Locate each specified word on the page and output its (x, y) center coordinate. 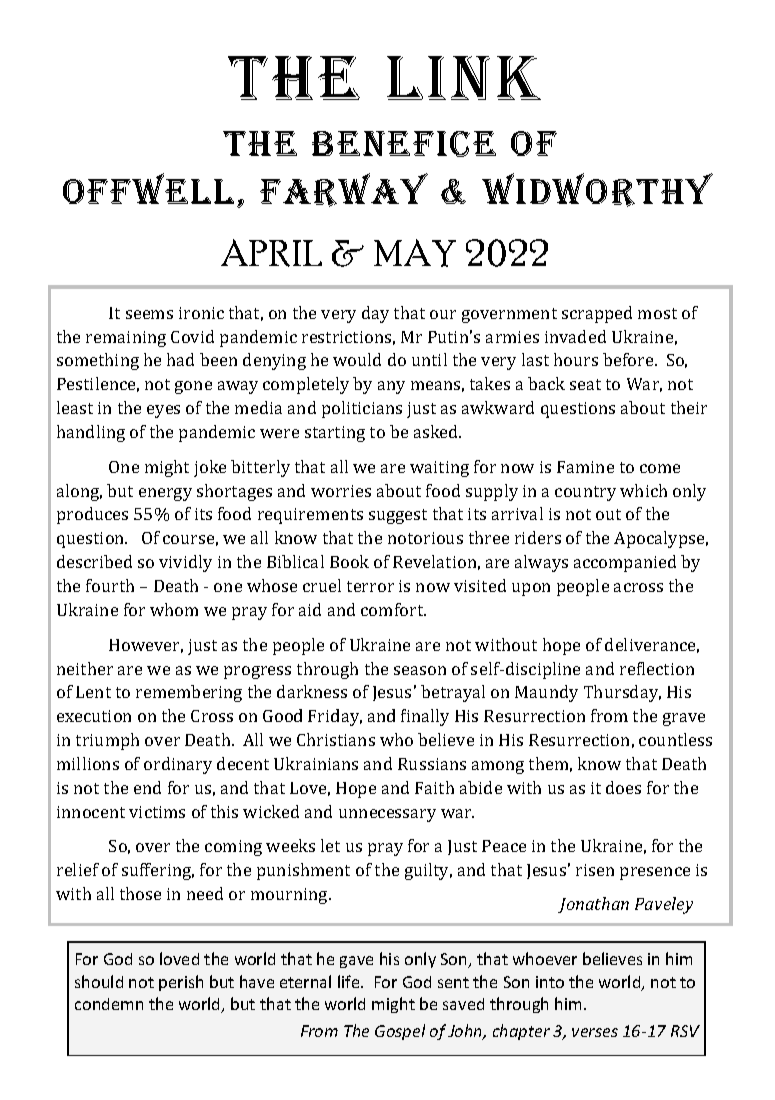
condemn (109, 1004)
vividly (185, 563)
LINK (464, 78)
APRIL (271, 253)
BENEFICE (404, 144)
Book (349, 561)
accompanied (625, 563)
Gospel (400, 1032)
